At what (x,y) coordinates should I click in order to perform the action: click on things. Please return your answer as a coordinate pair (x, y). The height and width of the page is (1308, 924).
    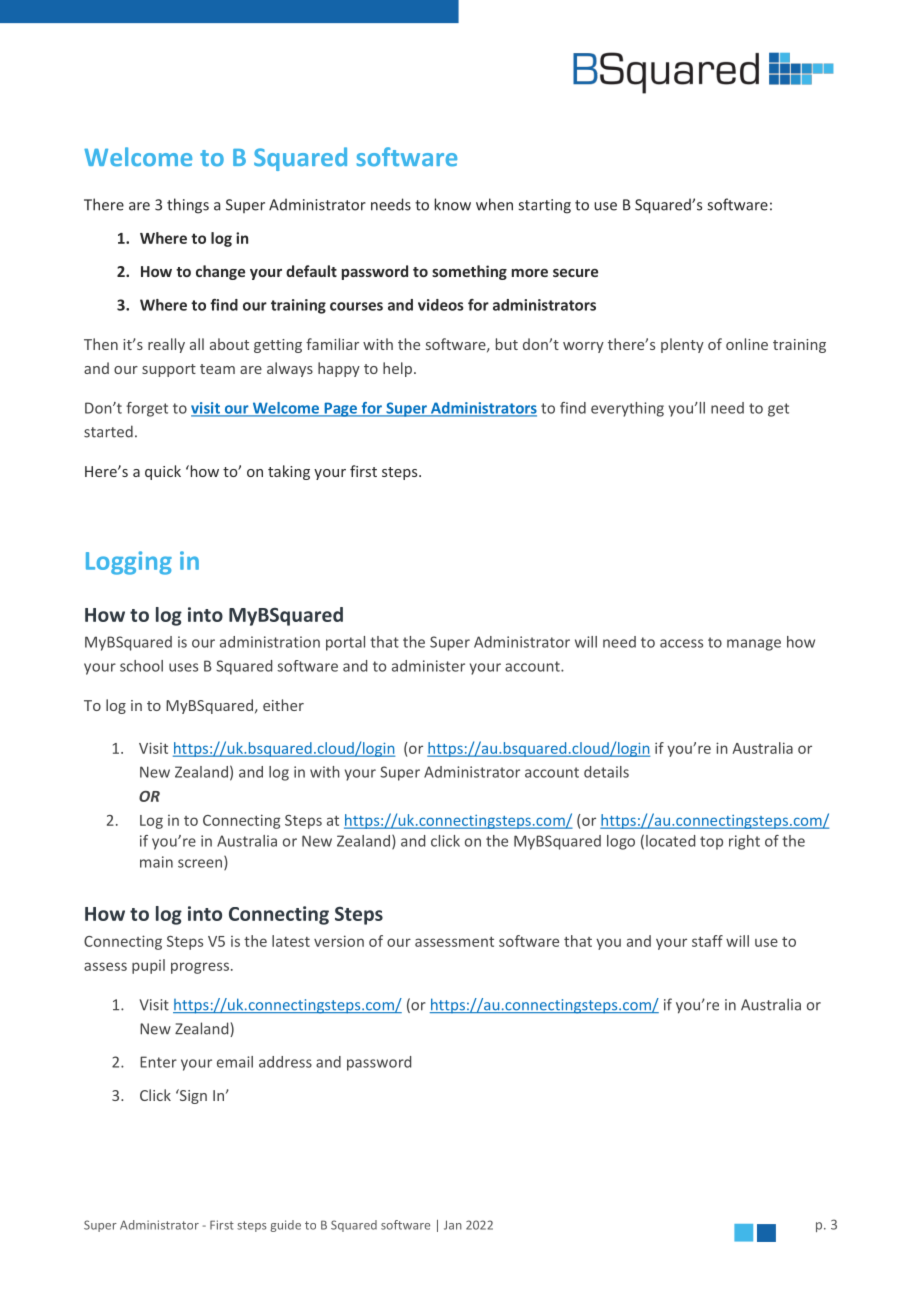
    Looking at the image, I should click on (188, 206).
